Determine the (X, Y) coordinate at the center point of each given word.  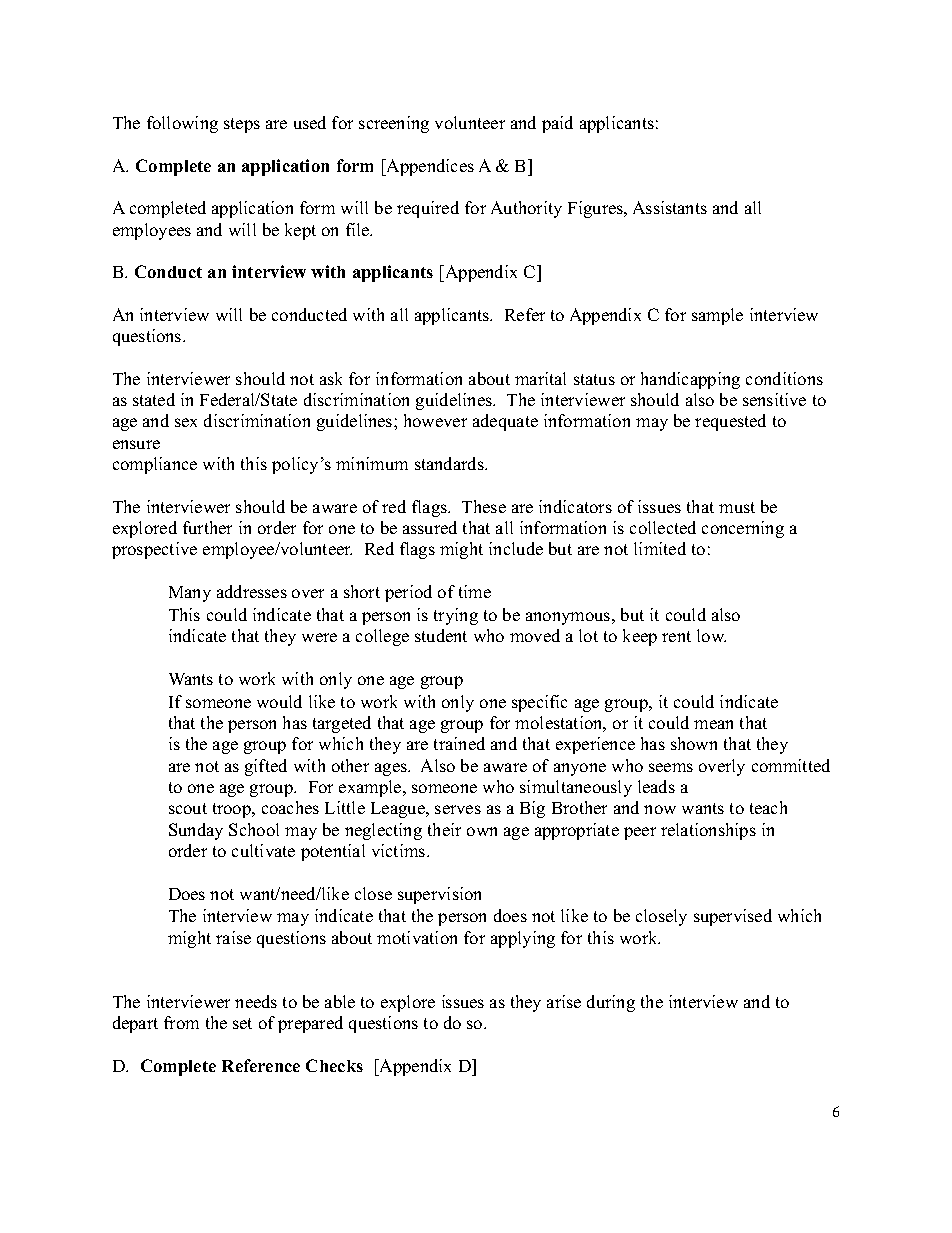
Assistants (670, 207)
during (611, 1003)
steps (242, 125)
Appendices (429, 167)
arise (564, 1001)
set (242, 1023)
